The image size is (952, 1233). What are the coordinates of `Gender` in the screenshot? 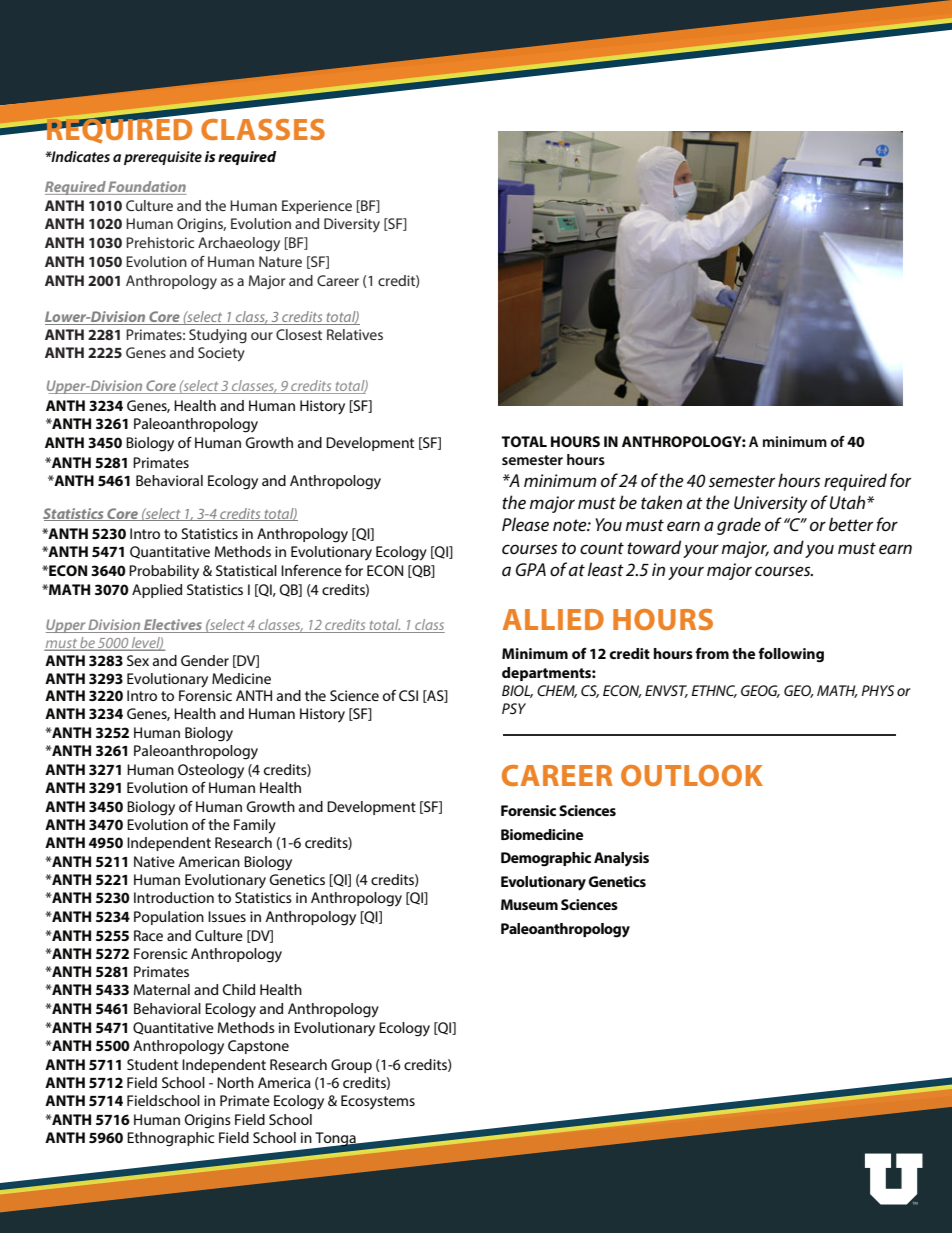 It's located at (205, 660).
